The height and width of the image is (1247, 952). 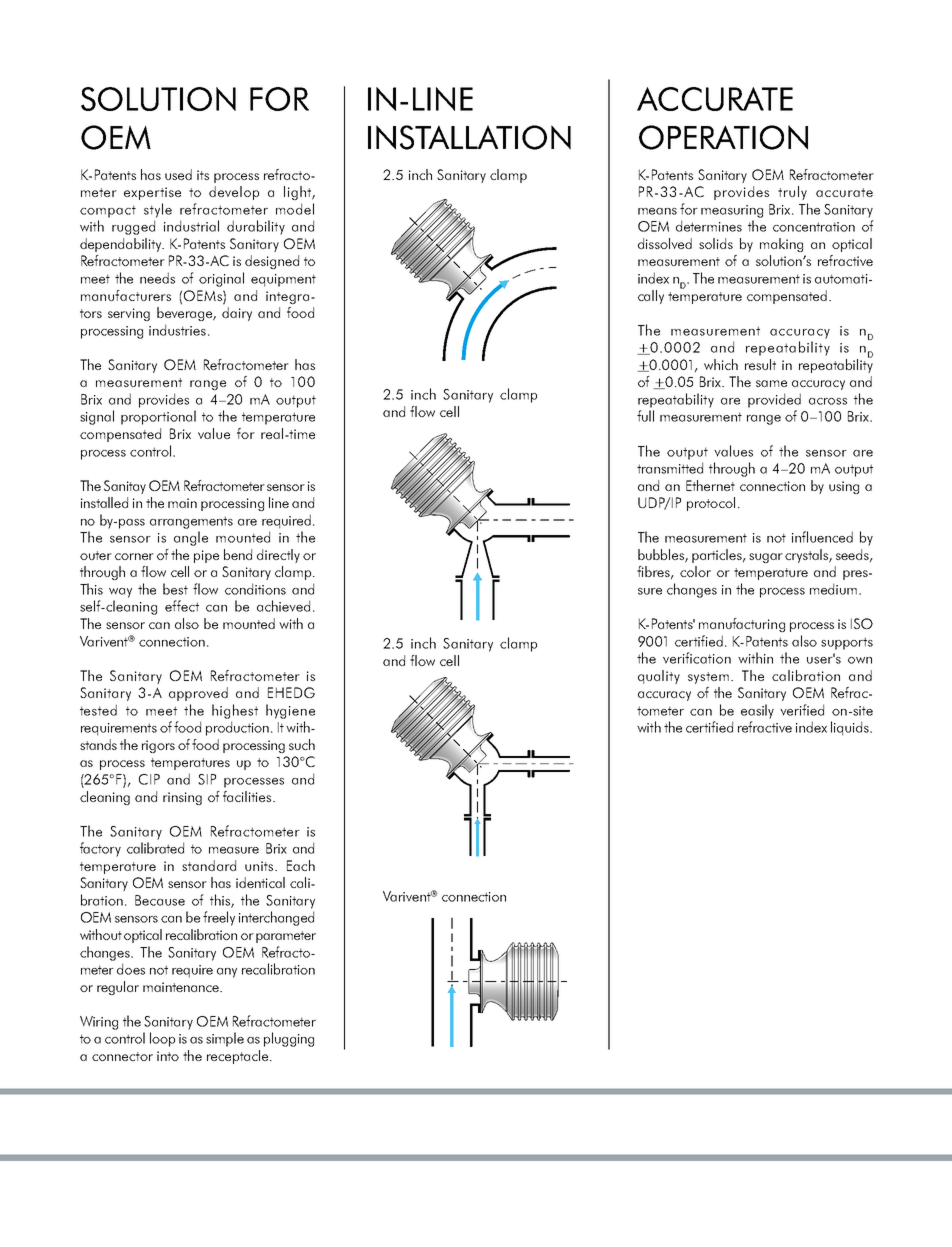 What do you see at coordinates (792, 193) in the image?
I see `truly` at bounding box center [792, 193].
